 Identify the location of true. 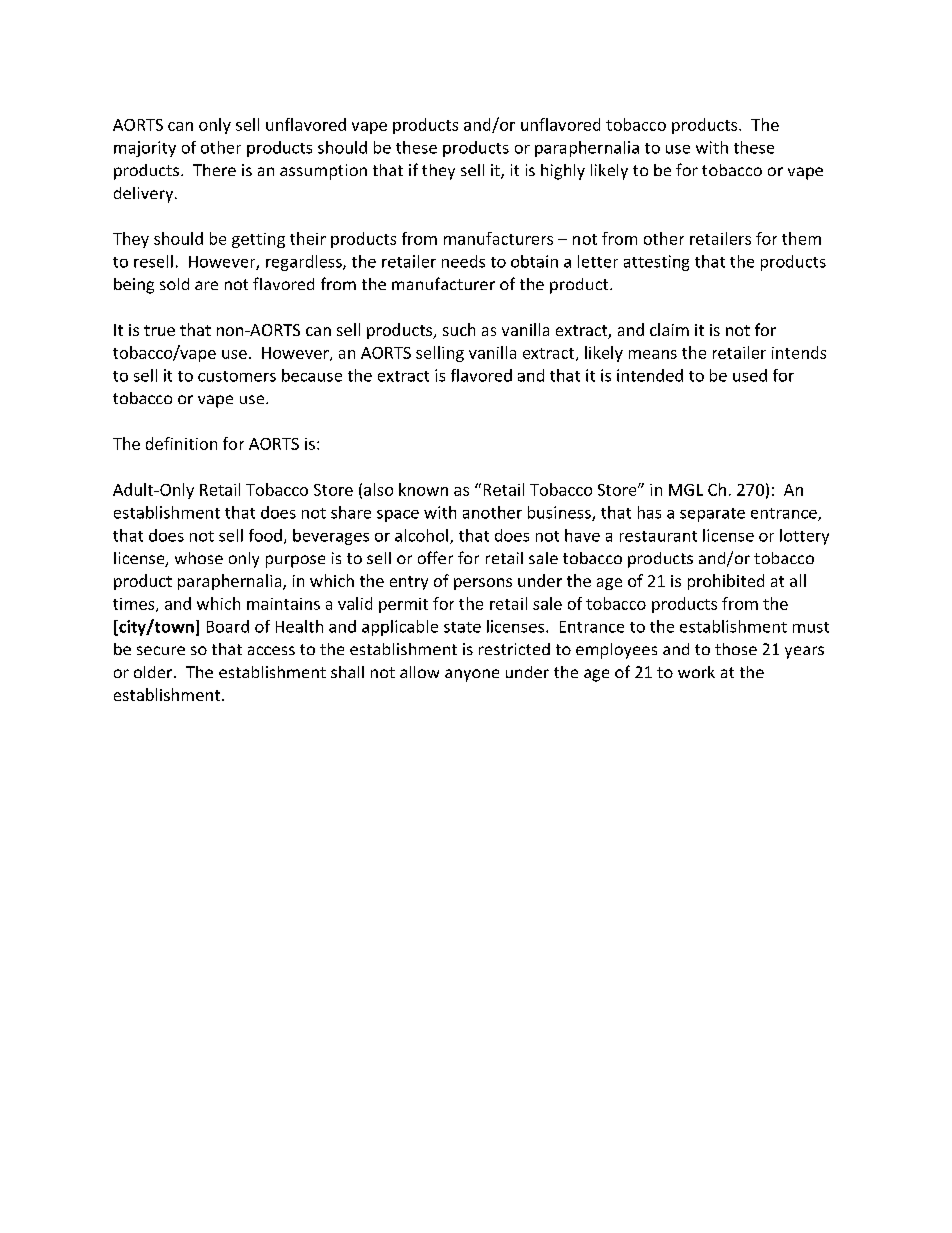
(159, 330).
